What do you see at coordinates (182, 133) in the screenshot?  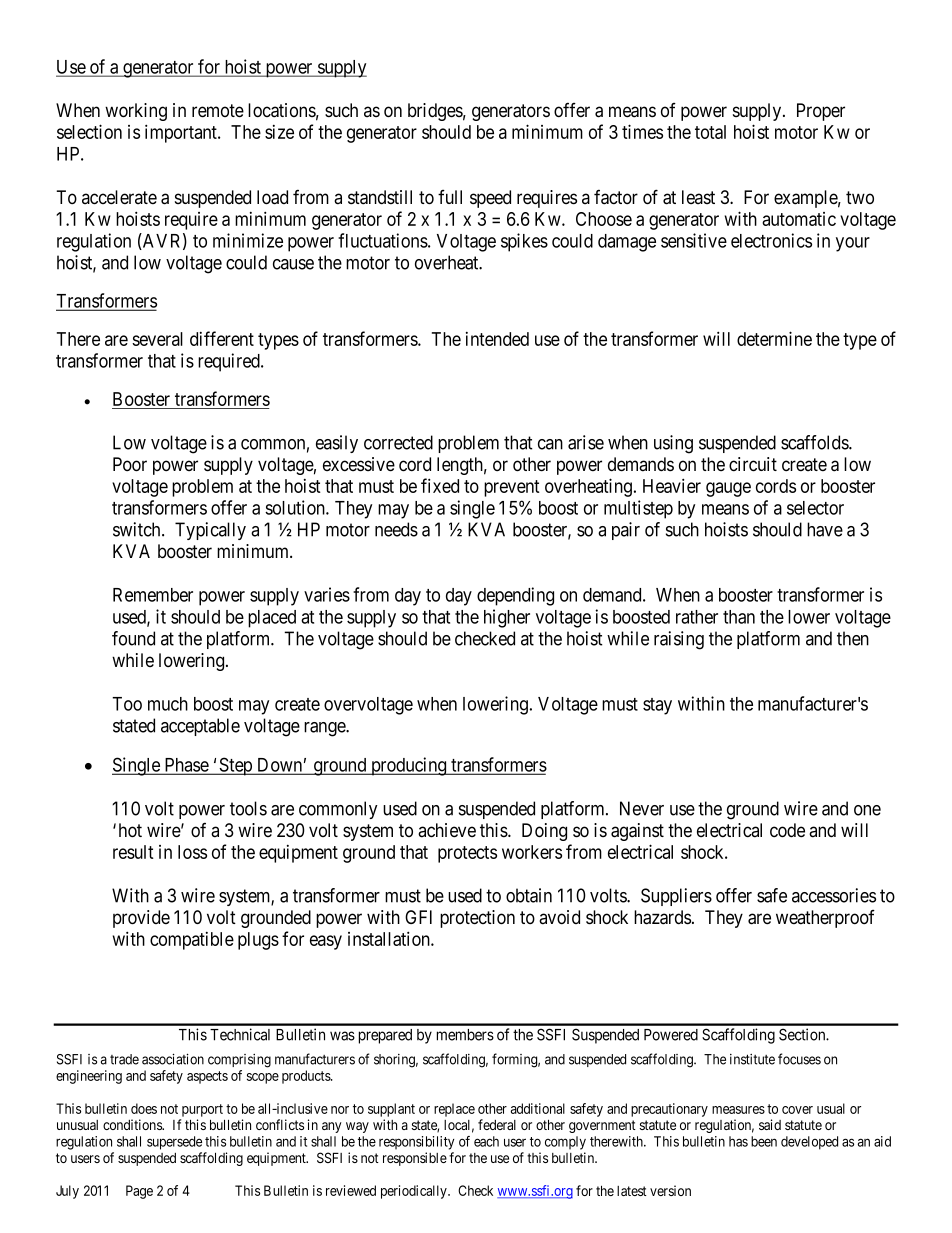 I see `important` at bounding box center [182, 133].
